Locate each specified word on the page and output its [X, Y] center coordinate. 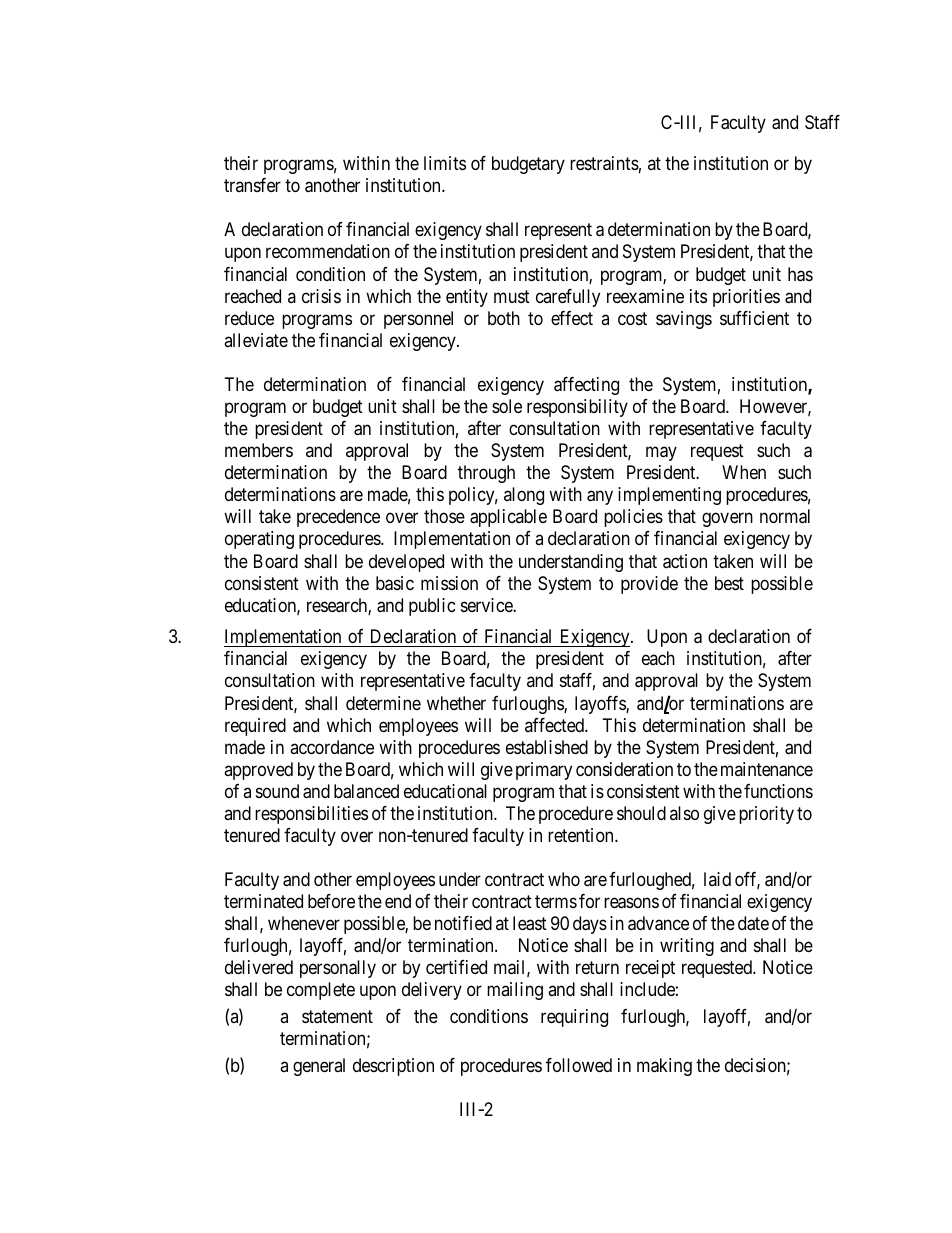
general [319, 1067]
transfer [252, 185]
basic [395, 583]
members [259, 450]
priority [766, 815]
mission [449, 583]
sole [507, 406]
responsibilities [311, 815]
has [800, 274]
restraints [604, 163]
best [729, 583]
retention [582, 835]
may [661, 454]
